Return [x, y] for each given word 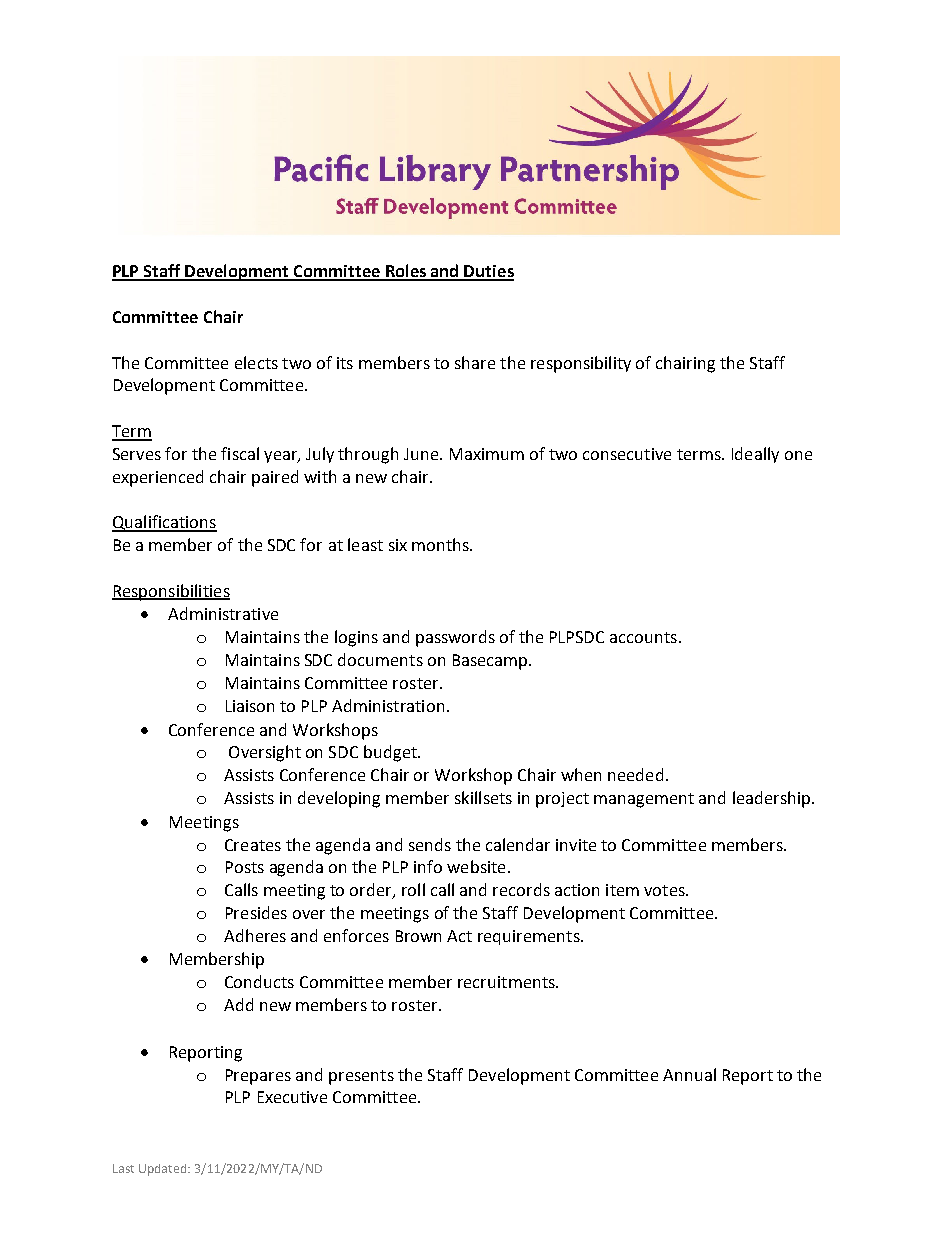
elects [256, 362]
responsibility [581, 364]
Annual [689, 1074]
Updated [164, 1170]
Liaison [250, 706]
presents [361, 1077]
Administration [388, 705]
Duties [488, 272]
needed [635, 774]
